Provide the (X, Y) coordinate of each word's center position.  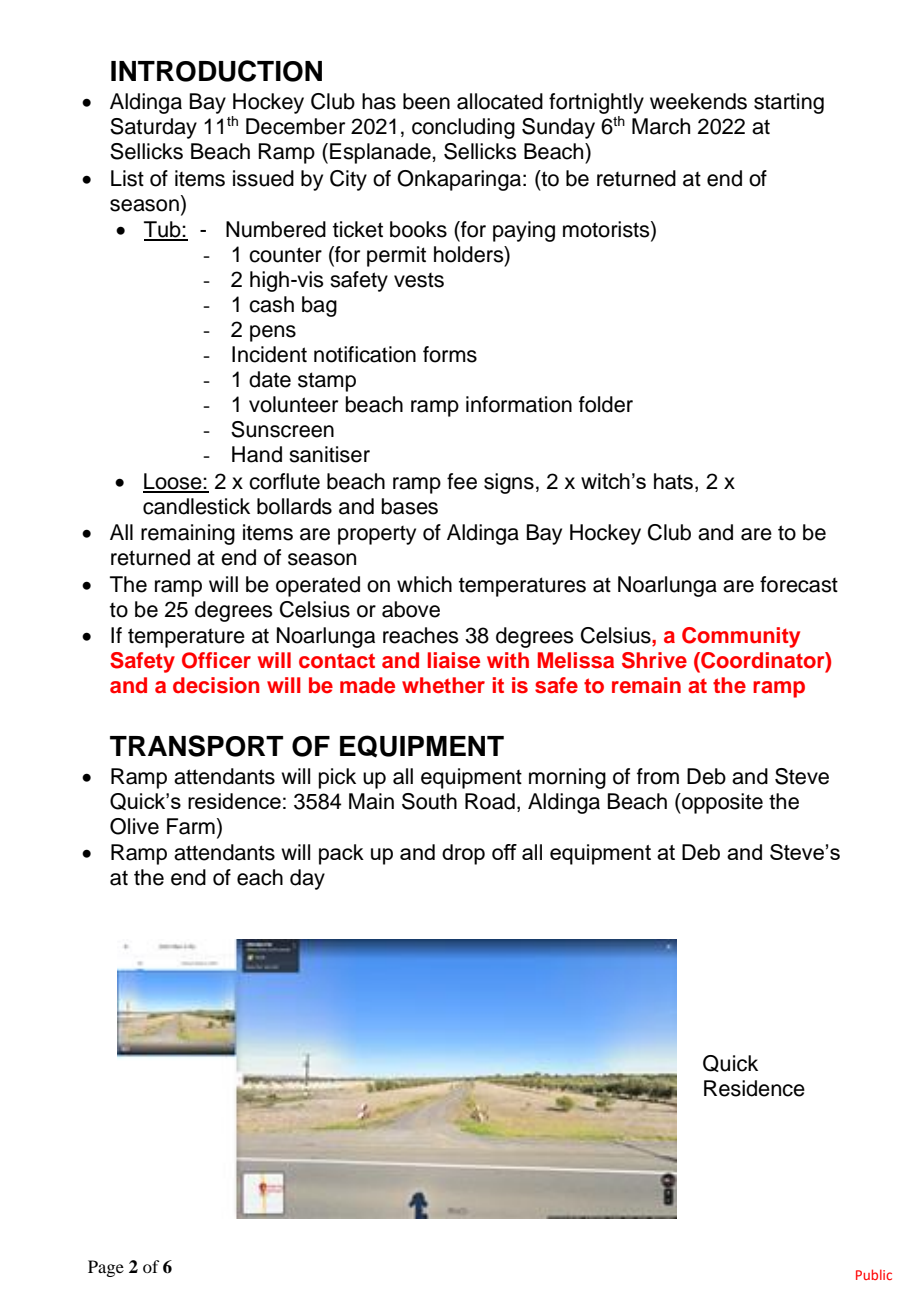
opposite (721, 803)
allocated (500, 101)
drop (463, 854)
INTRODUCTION (216, 71)
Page (106, 1268)
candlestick (196, 506)
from (658, 776)
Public (874, 1274)
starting (789, 103)
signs (509, 483)
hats (673, 481)
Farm (191, 826)
